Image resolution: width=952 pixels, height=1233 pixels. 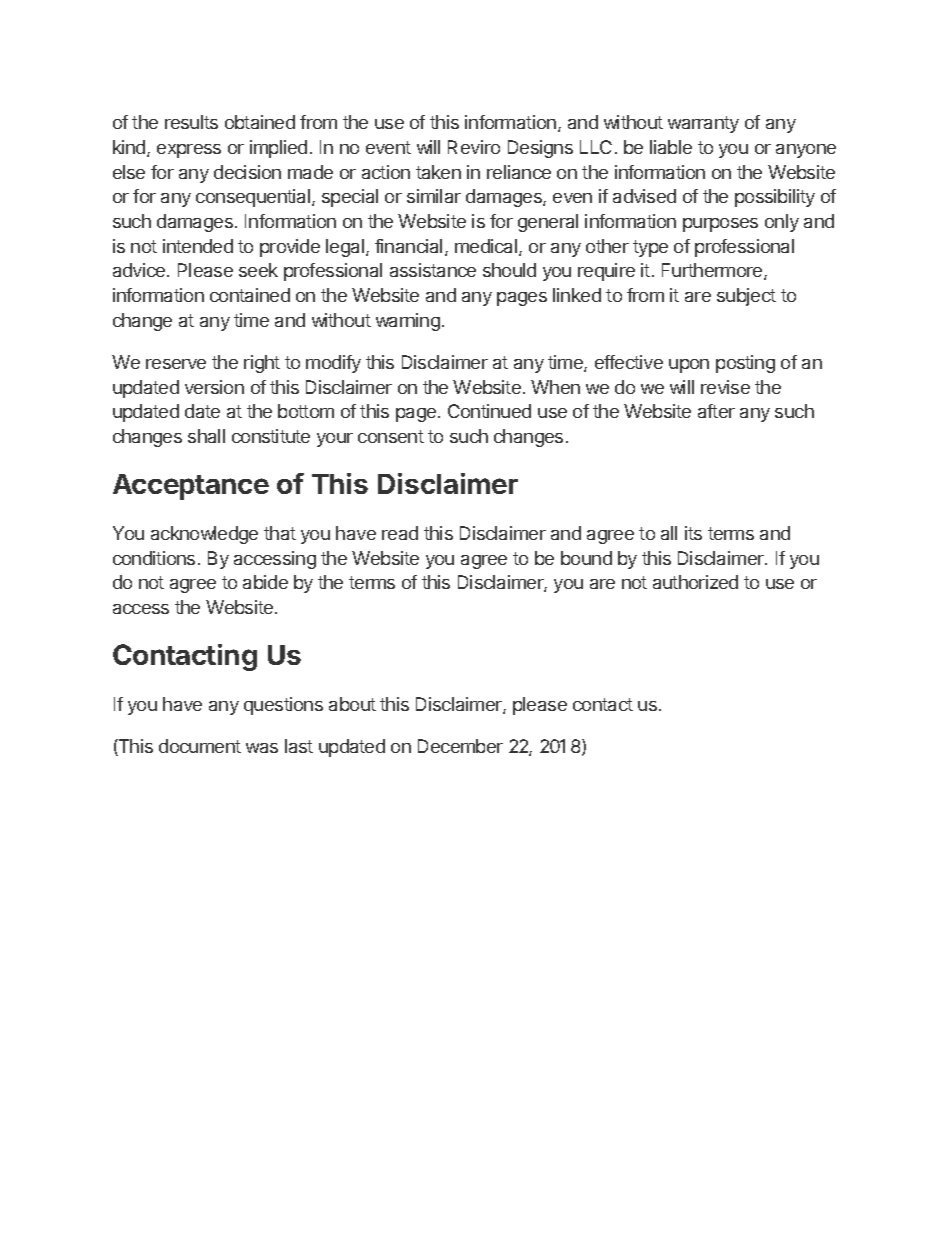 I want to click on December, so click(x=460, y=746).
